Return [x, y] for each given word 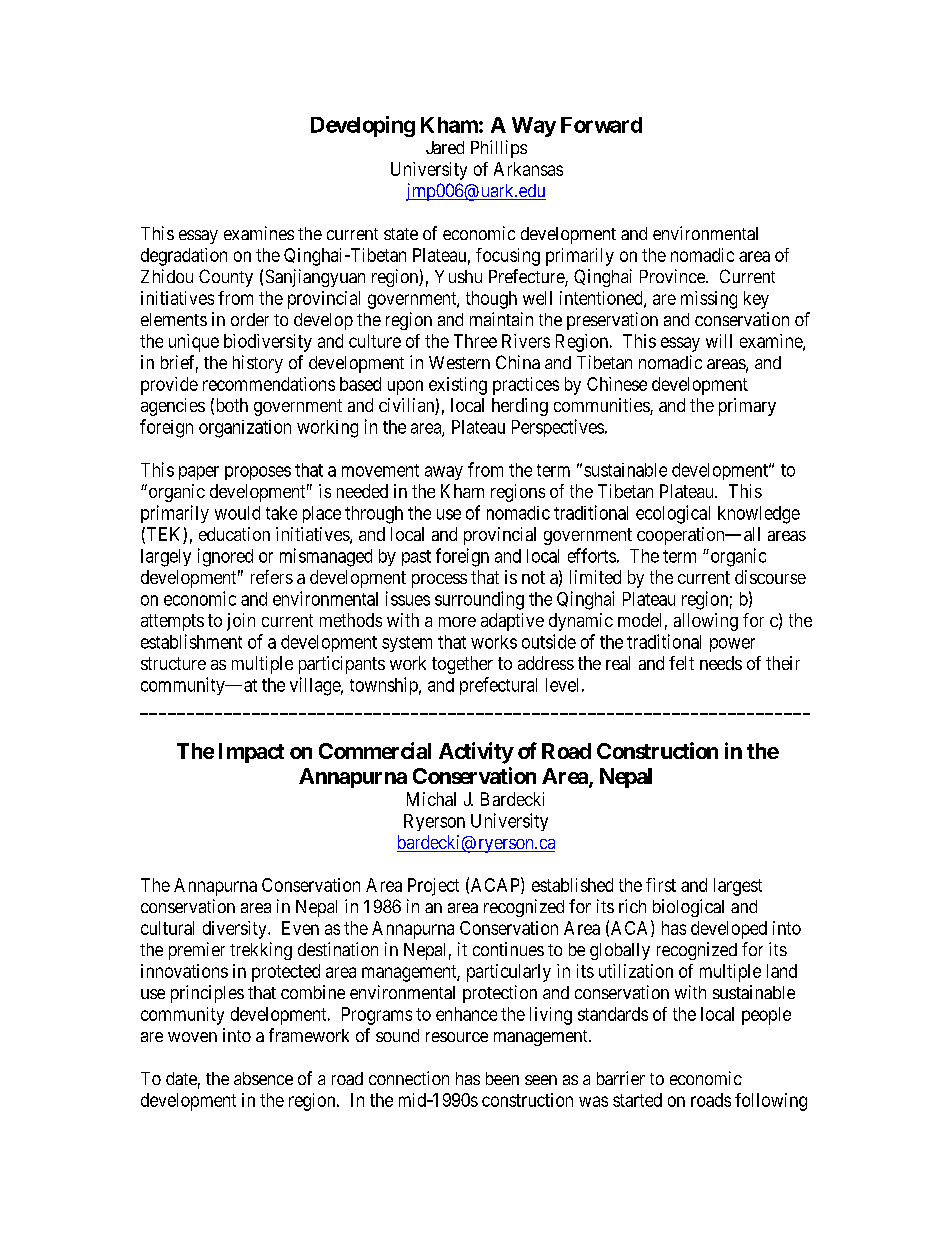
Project [433, 887]
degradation [184, 257]
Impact [251, 753]
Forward [601, 125]
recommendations [269, 384]
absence [263, 1078]
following [771, 1102]
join [241, 622]
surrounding [479, 600]
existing [458, 386]
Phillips [499, 149]
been [502, 1078]
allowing [706, 622]
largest [738, 887]
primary [747, 407]
